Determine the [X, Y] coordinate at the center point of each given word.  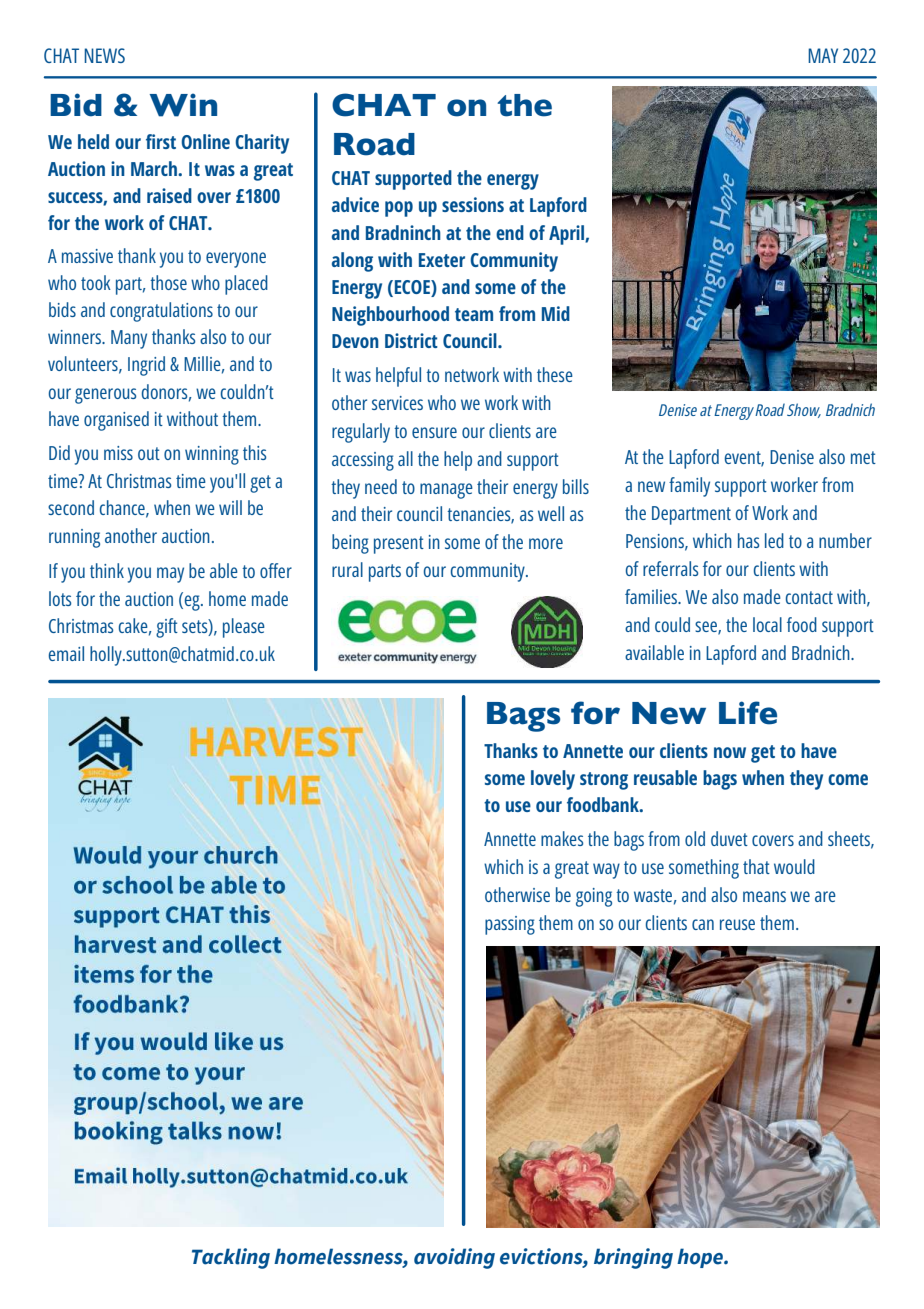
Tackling [231, 1258]
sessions [473, 204]
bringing [633, 1258]
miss [118, 453]
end [510, 232]
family [689, 487]
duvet [729, 838]
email [66, 653]
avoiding [454, 1258]
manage [446, 491]
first [161, 141]
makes [562, 838]
